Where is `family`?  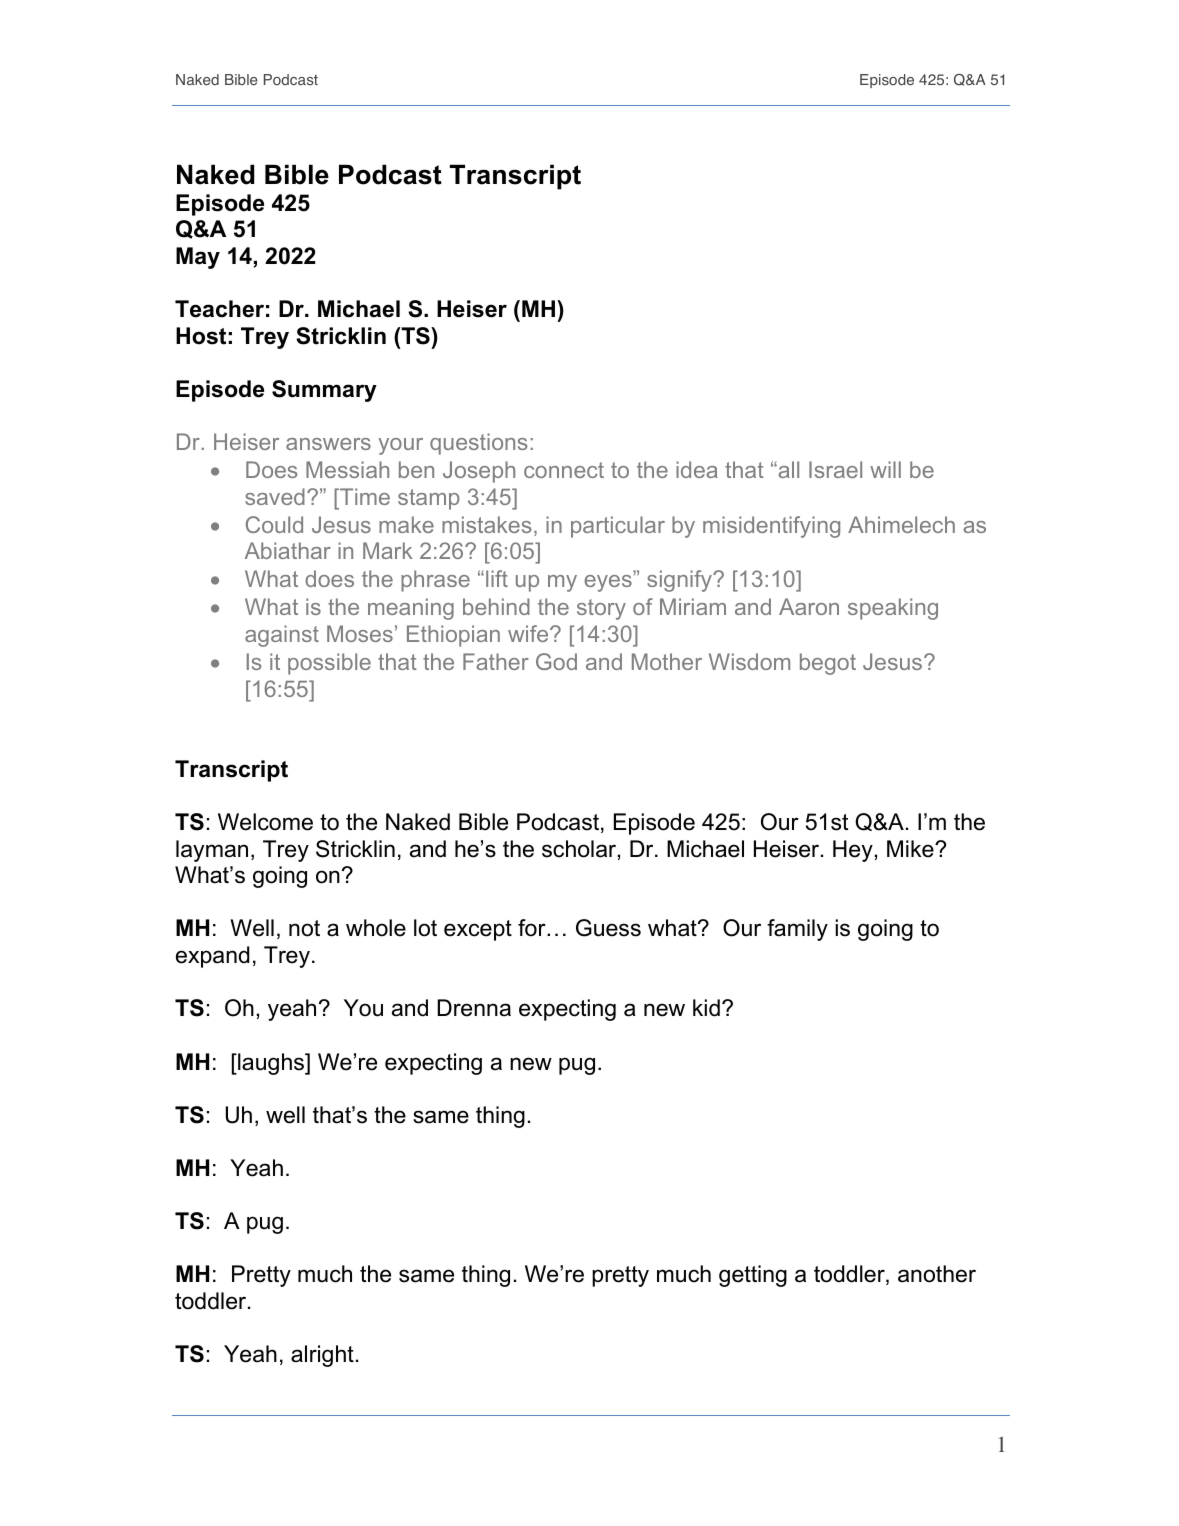 family is located at coordinates (797, 930).
